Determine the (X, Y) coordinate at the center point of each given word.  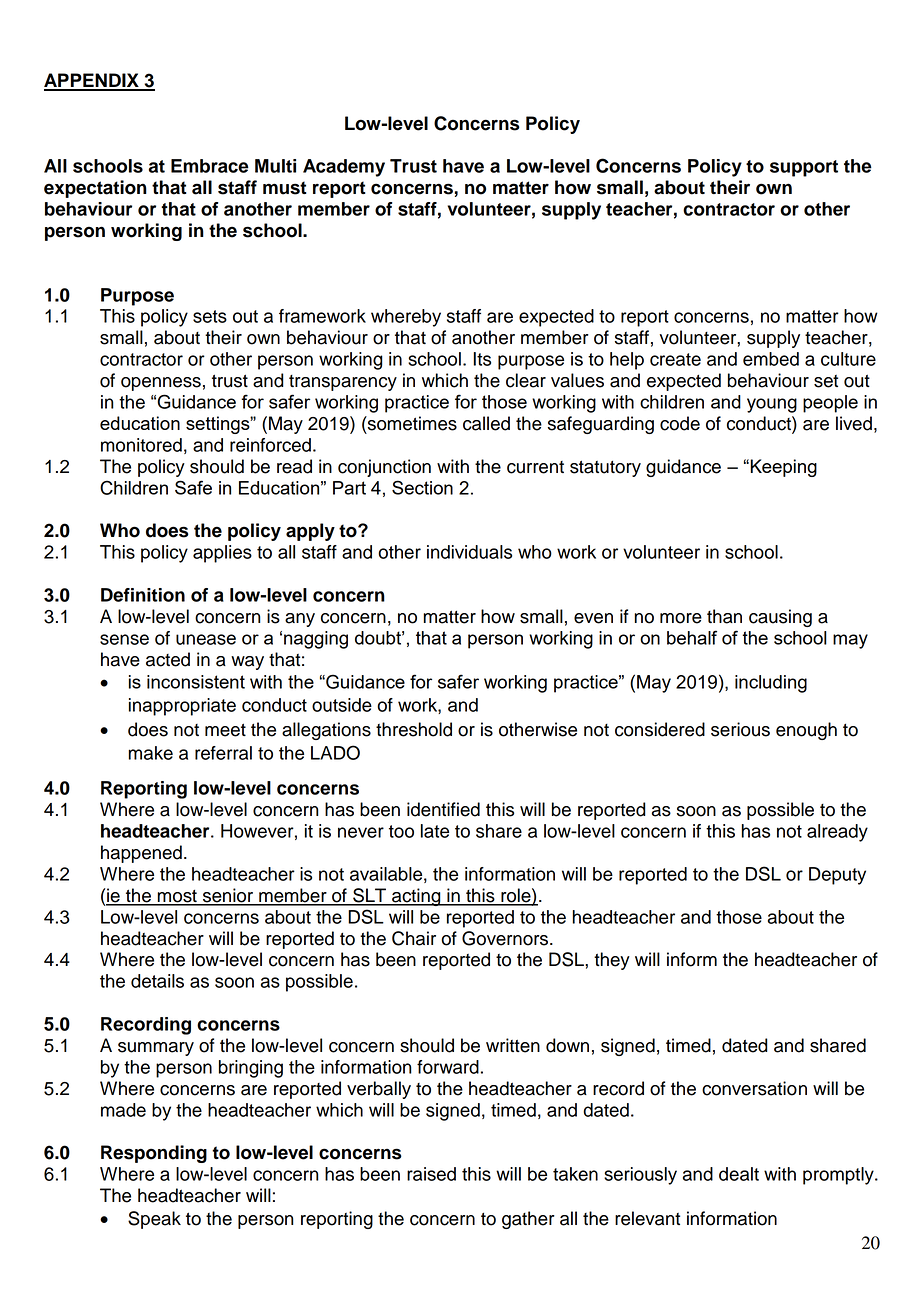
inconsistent (196, 682)
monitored (141, 445)
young (772, 405)
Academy (344, 168)
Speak (154, 1220)
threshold (414, 729)
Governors (506, 938)
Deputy (837, 876)
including (771, 684)
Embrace (210, 166)
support (804, 168)
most (177, 897)
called (486, 423)
